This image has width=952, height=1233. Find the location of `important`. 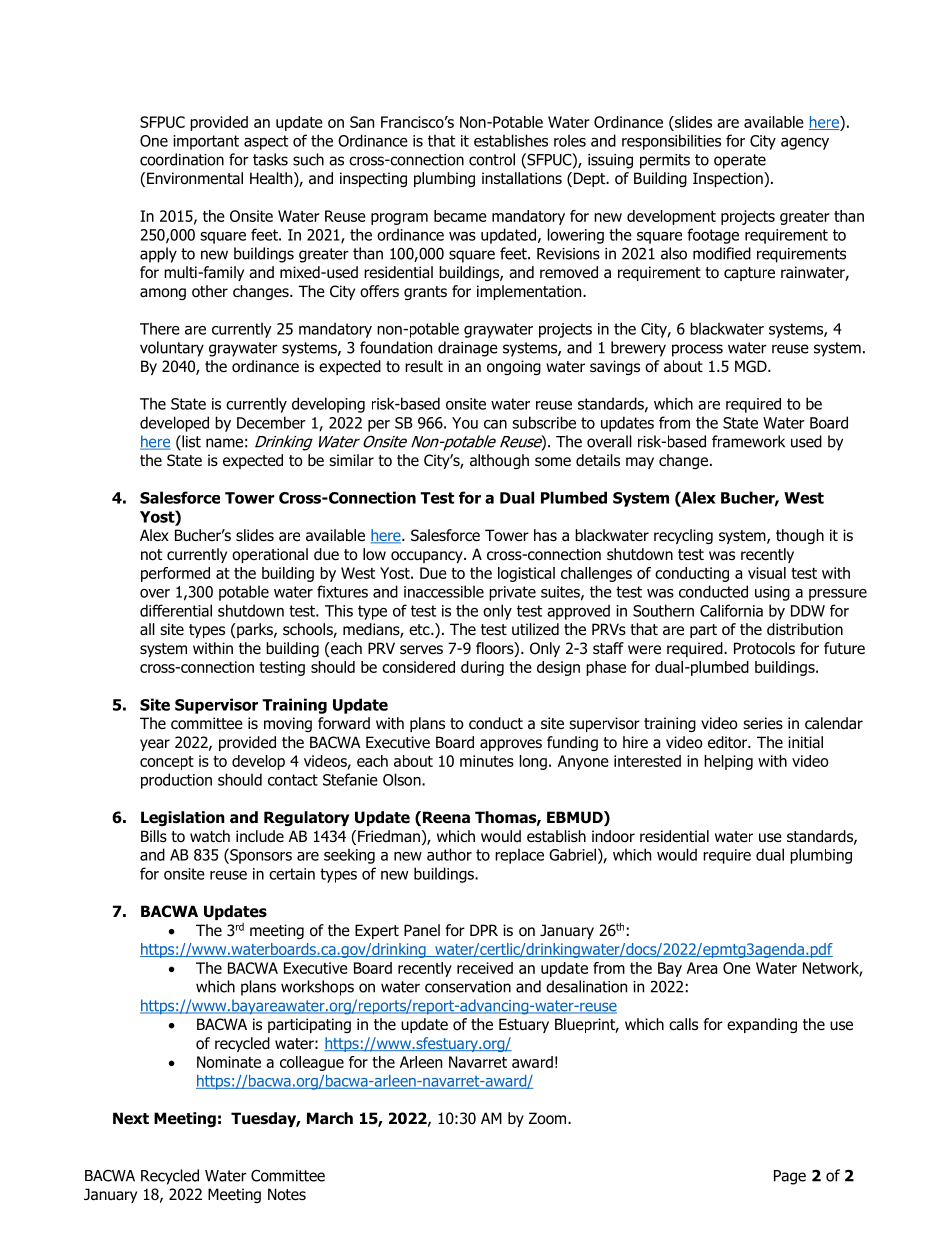

important is located at coordinates (206, 142).
